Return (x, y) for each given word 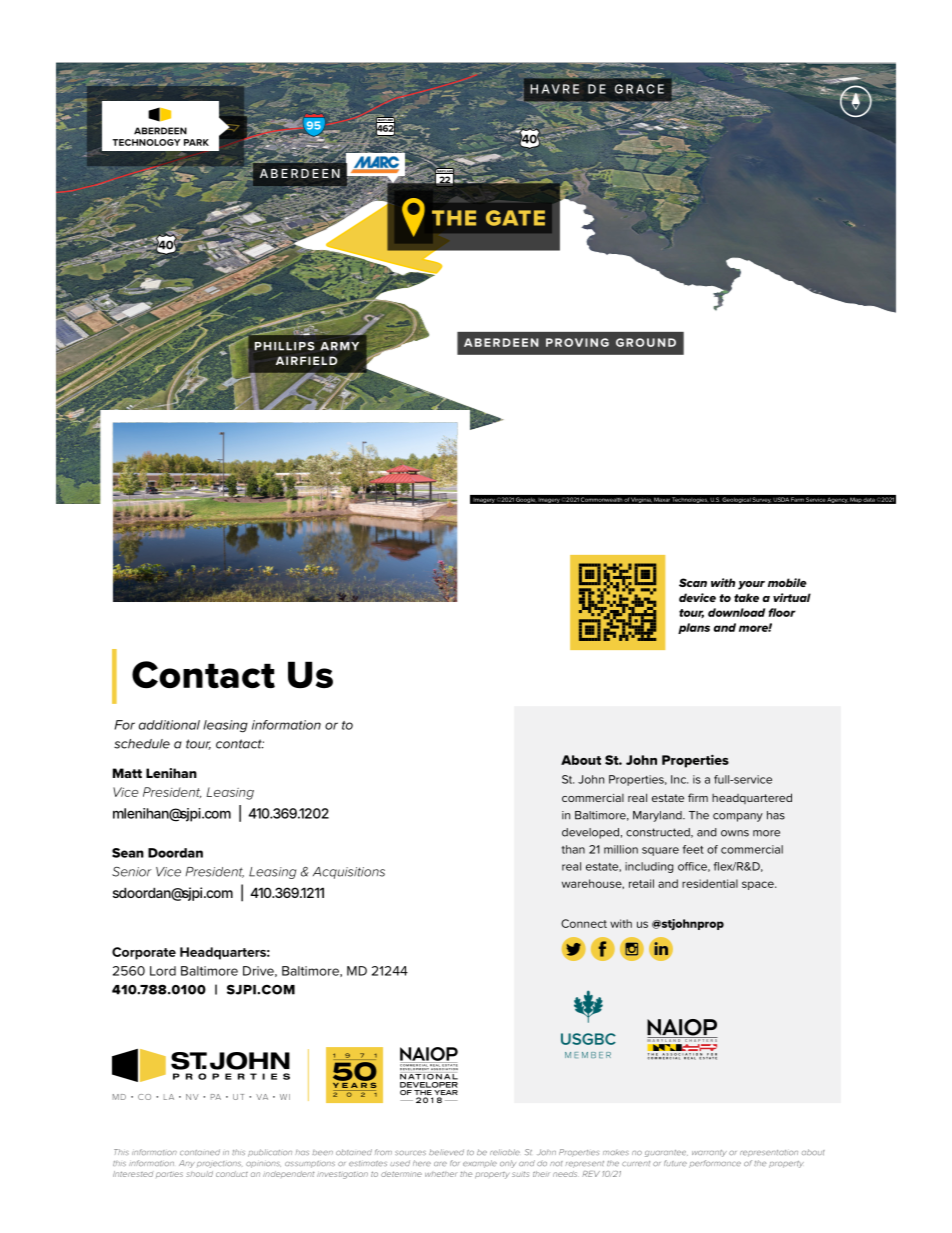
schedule (142, 744)
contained (200, 1152)
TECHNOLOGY (146, 142)
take (746, 597)
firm (698, 797)
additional (169, 725)
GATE (515, 218)
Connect (584, 923)
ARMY (339, 346)
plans (694, 628)
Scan (693, 582)
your (751, 585)
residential (710, 883)
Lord (163, 971)
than (573, 849)
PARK (196, 142)
